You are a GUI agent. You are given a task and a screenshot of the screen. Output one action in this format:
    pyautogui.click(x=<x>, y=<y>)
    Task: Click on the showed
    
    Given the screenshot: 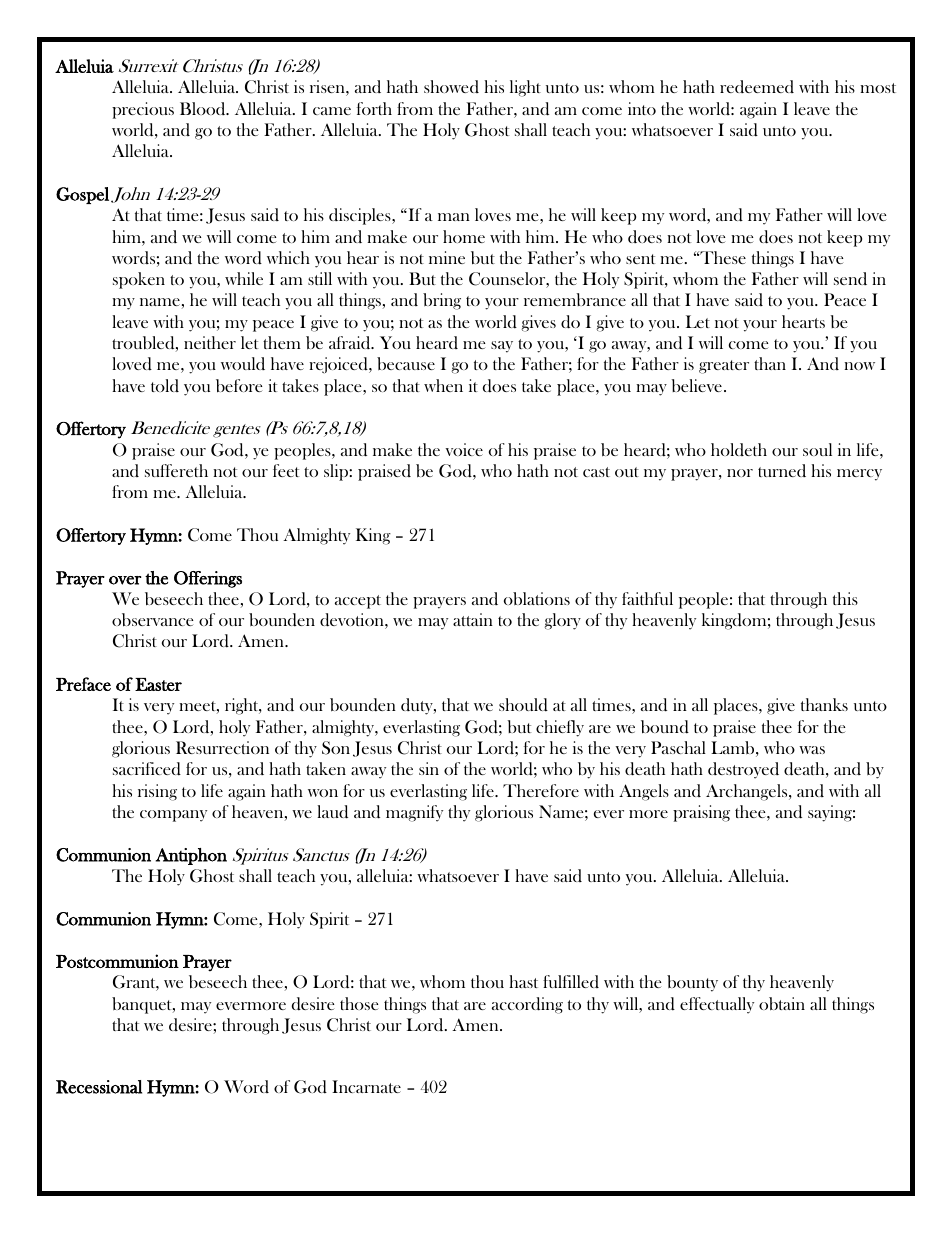 What is the action you would take?
    pyautogui.click(x=451, y=86)
